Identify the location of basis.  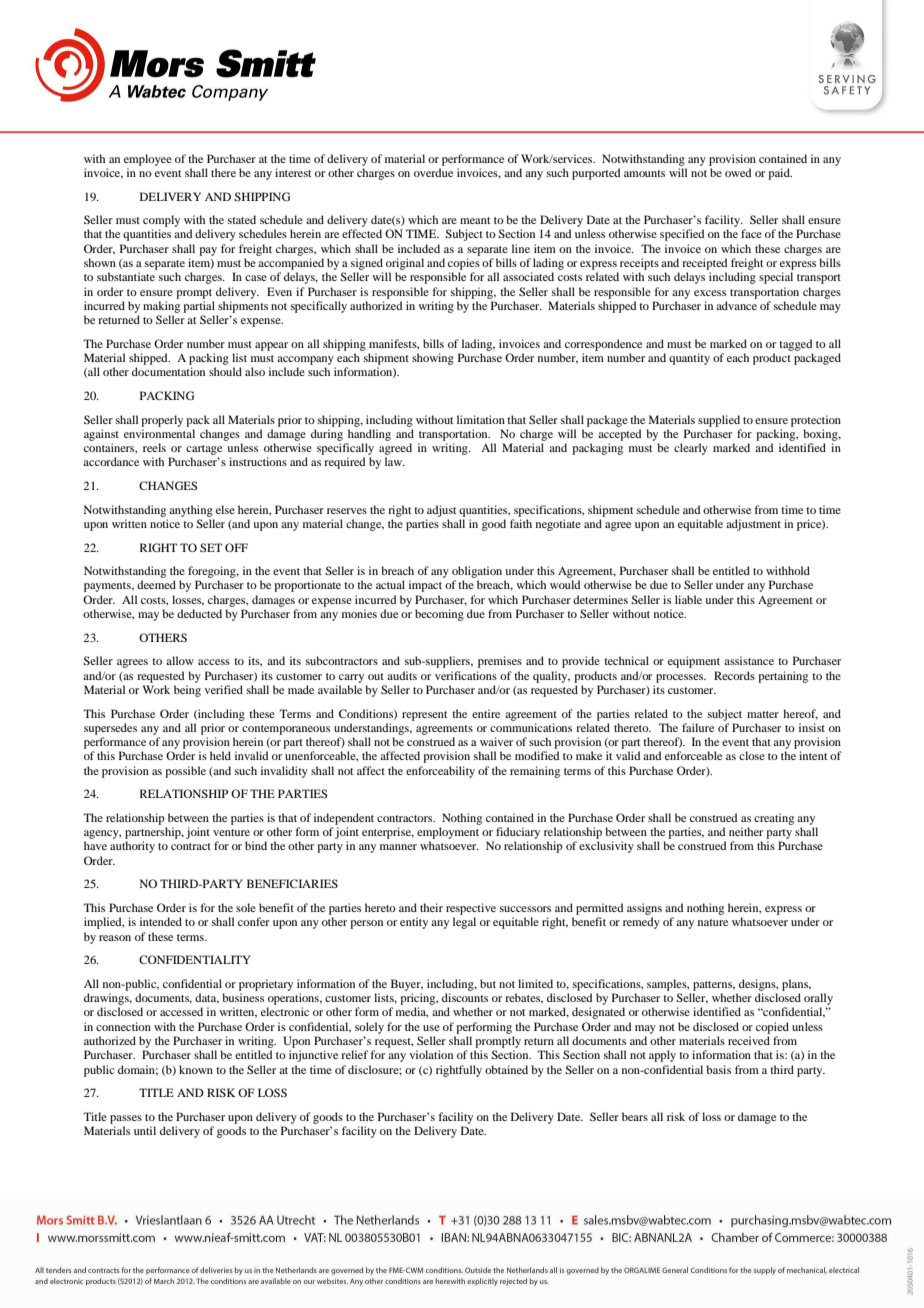
(718, 1069).
